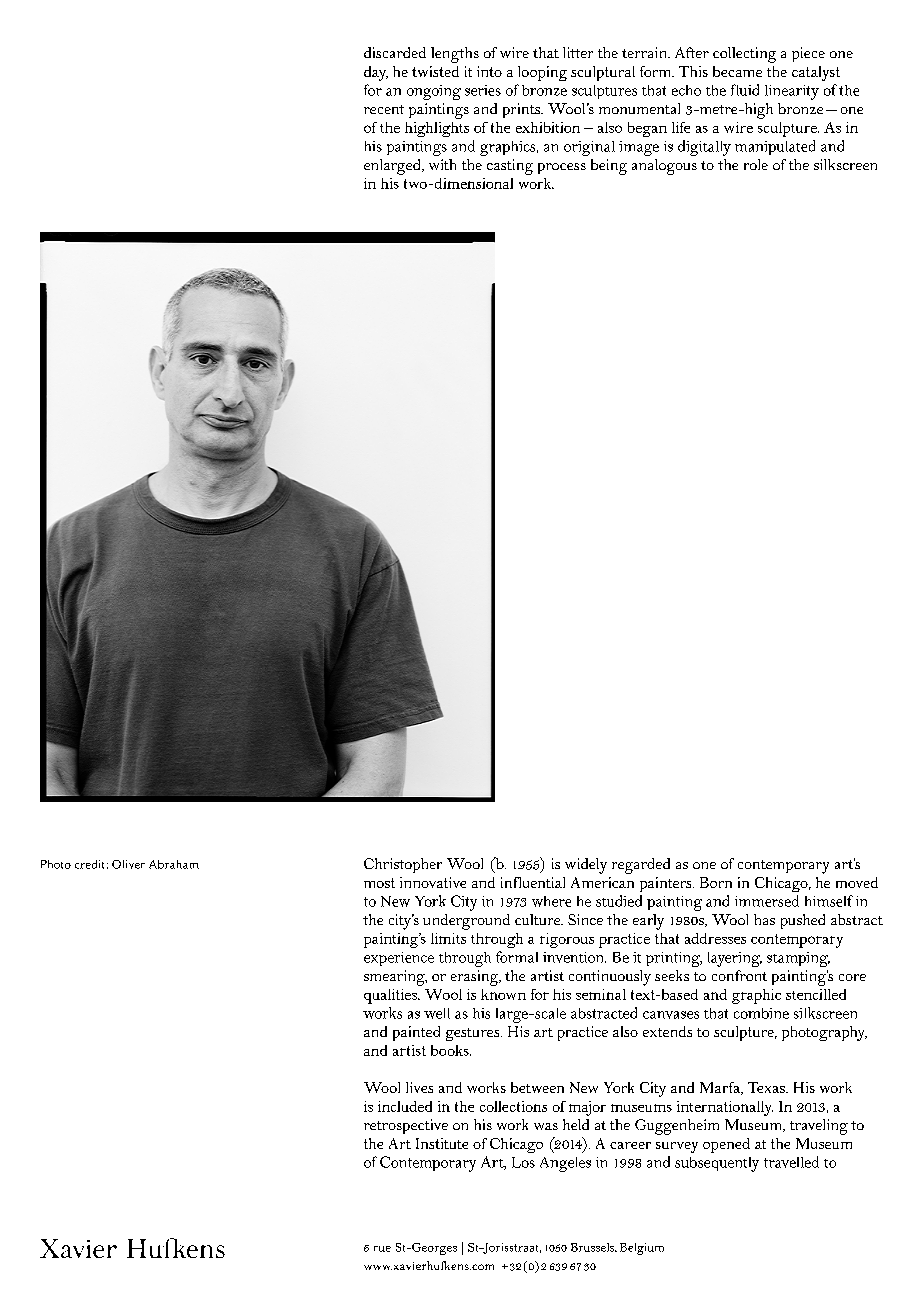 The image size is (924, 1308). I want to click on Abraham, so click(174, 864).
